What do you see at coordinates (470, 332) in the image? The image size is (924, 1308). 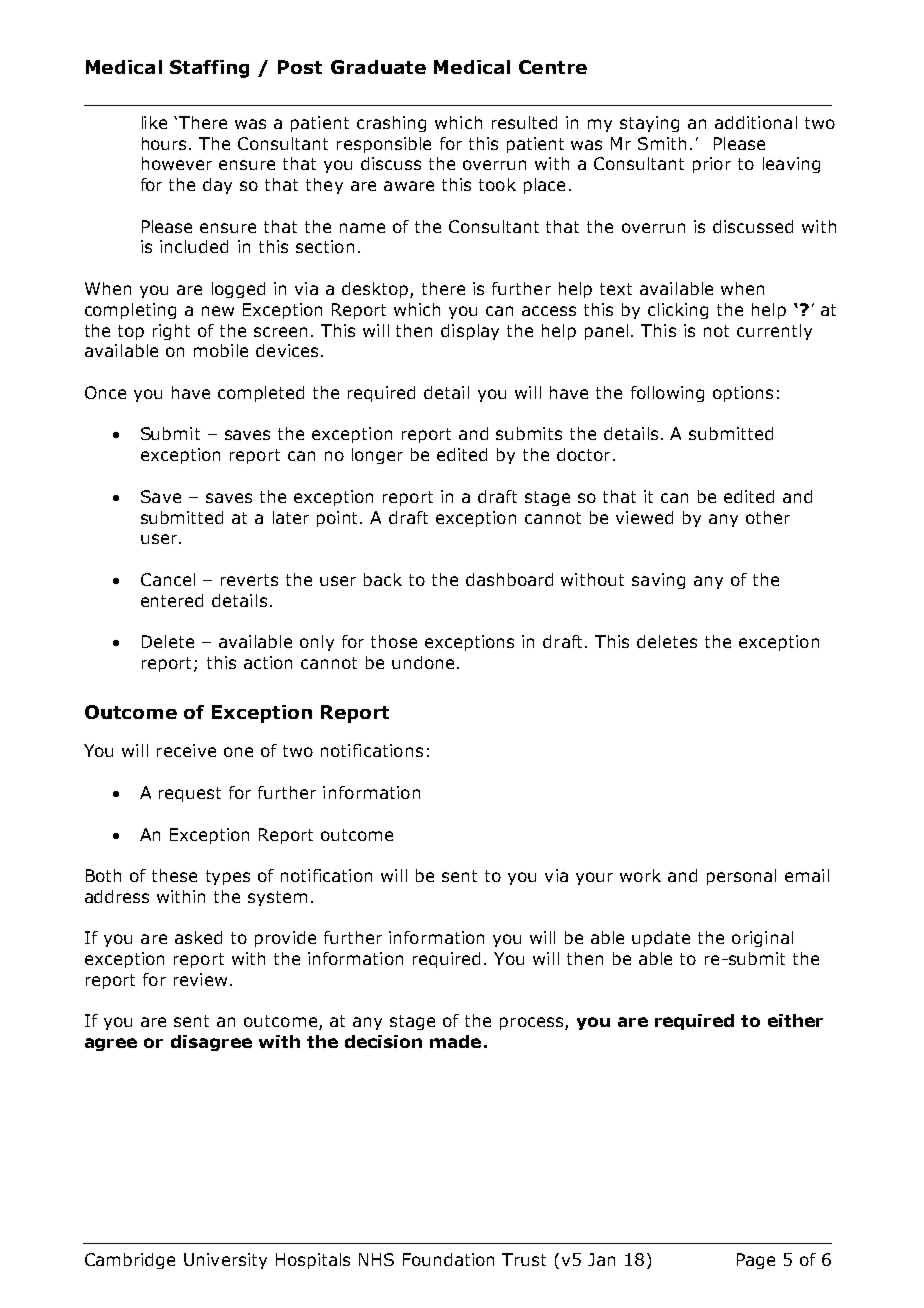 I see `display` at bounding box center [470, 332].
